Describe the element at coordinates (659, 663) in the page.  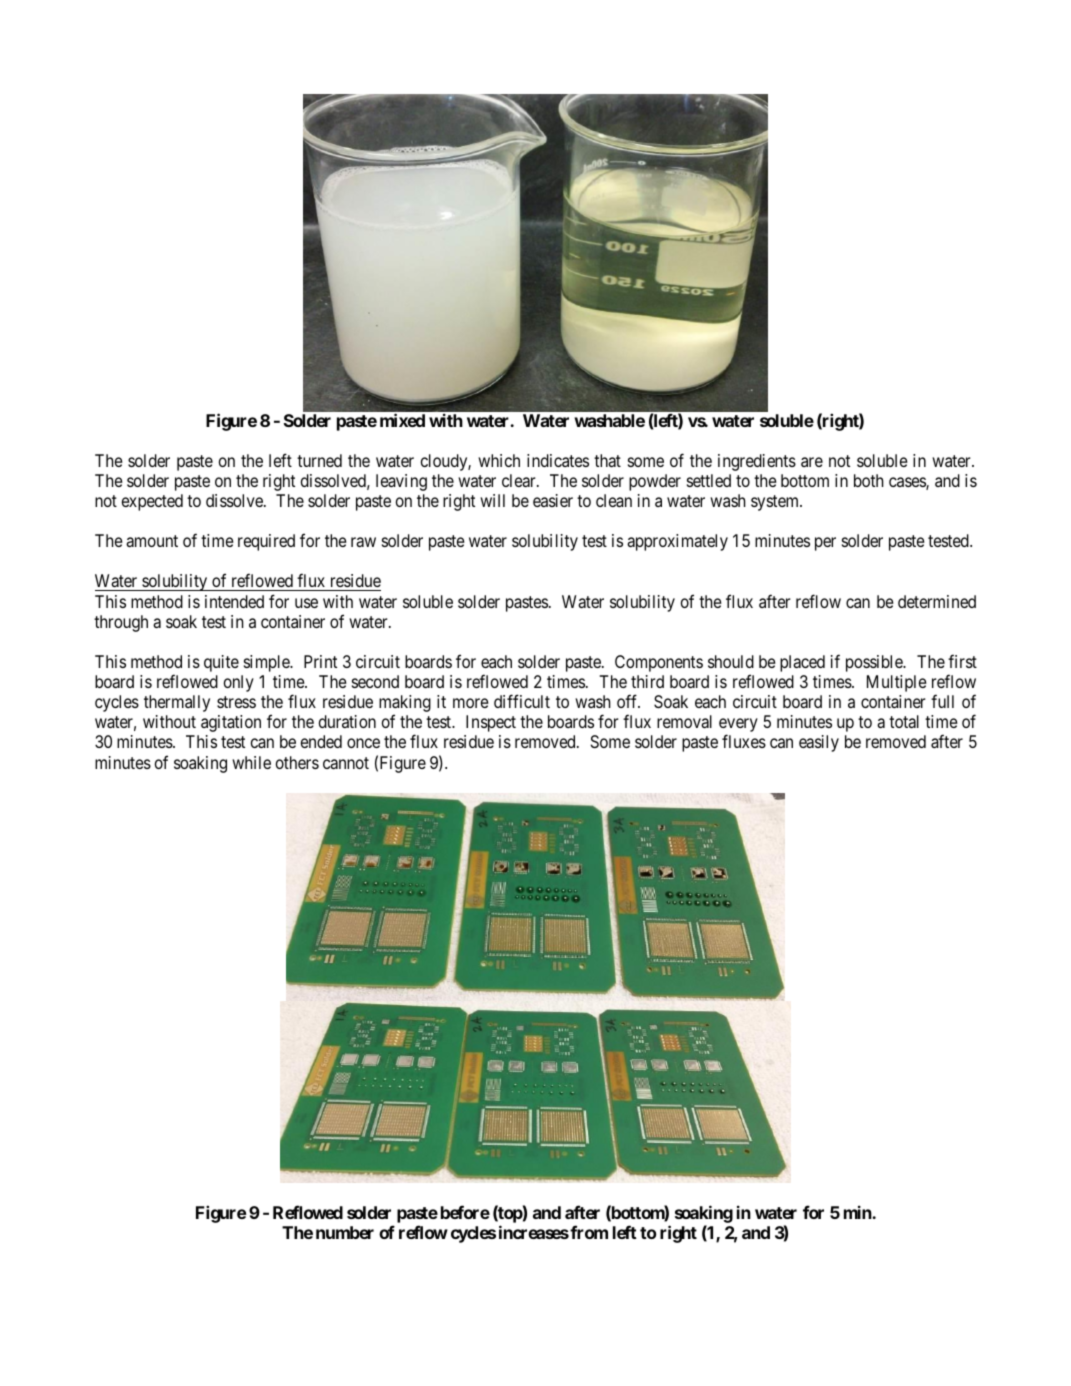
I see `Components` at that location.
